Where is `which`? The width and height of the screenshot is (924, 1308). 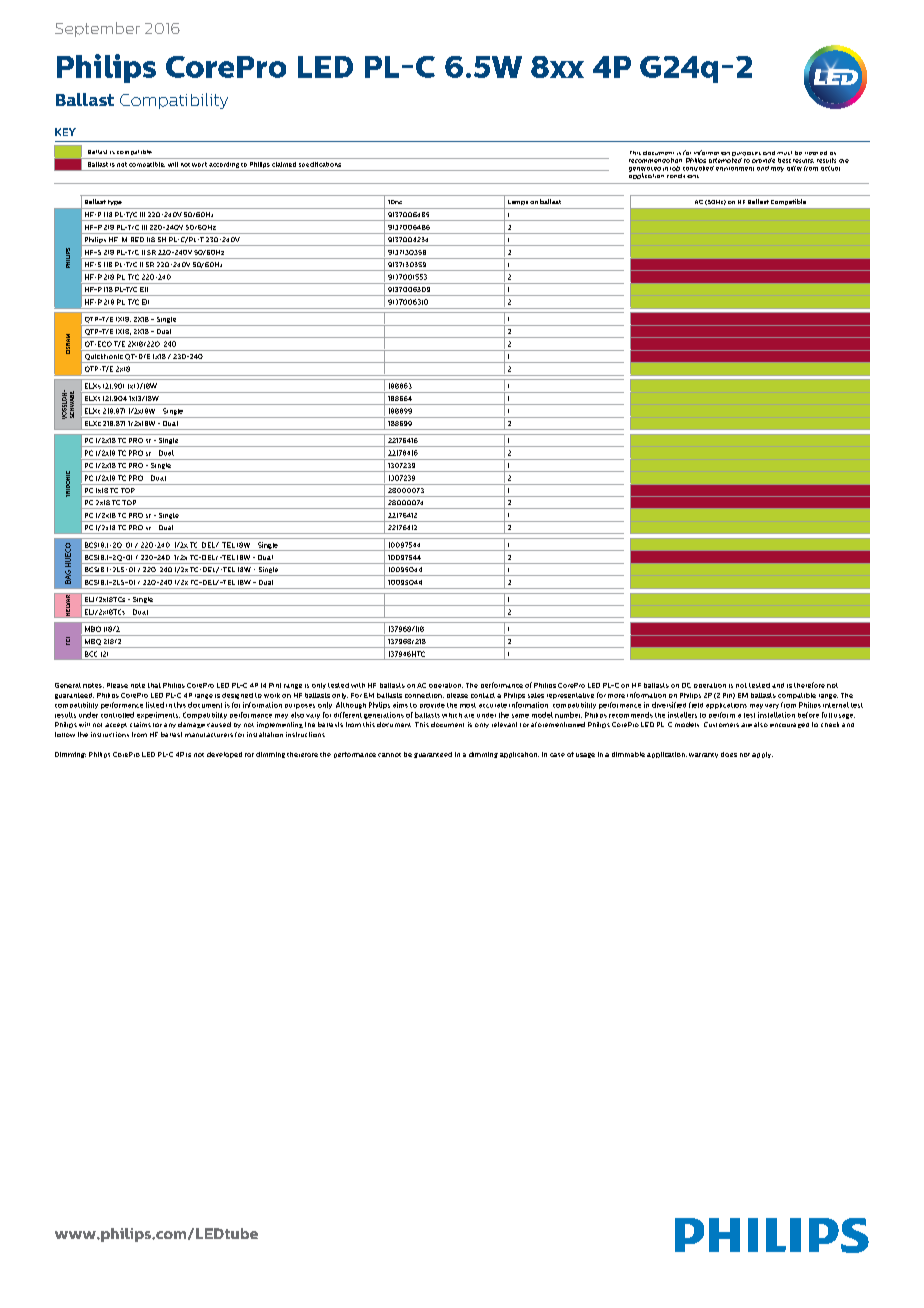 which is located at coordinates (452, 715).
